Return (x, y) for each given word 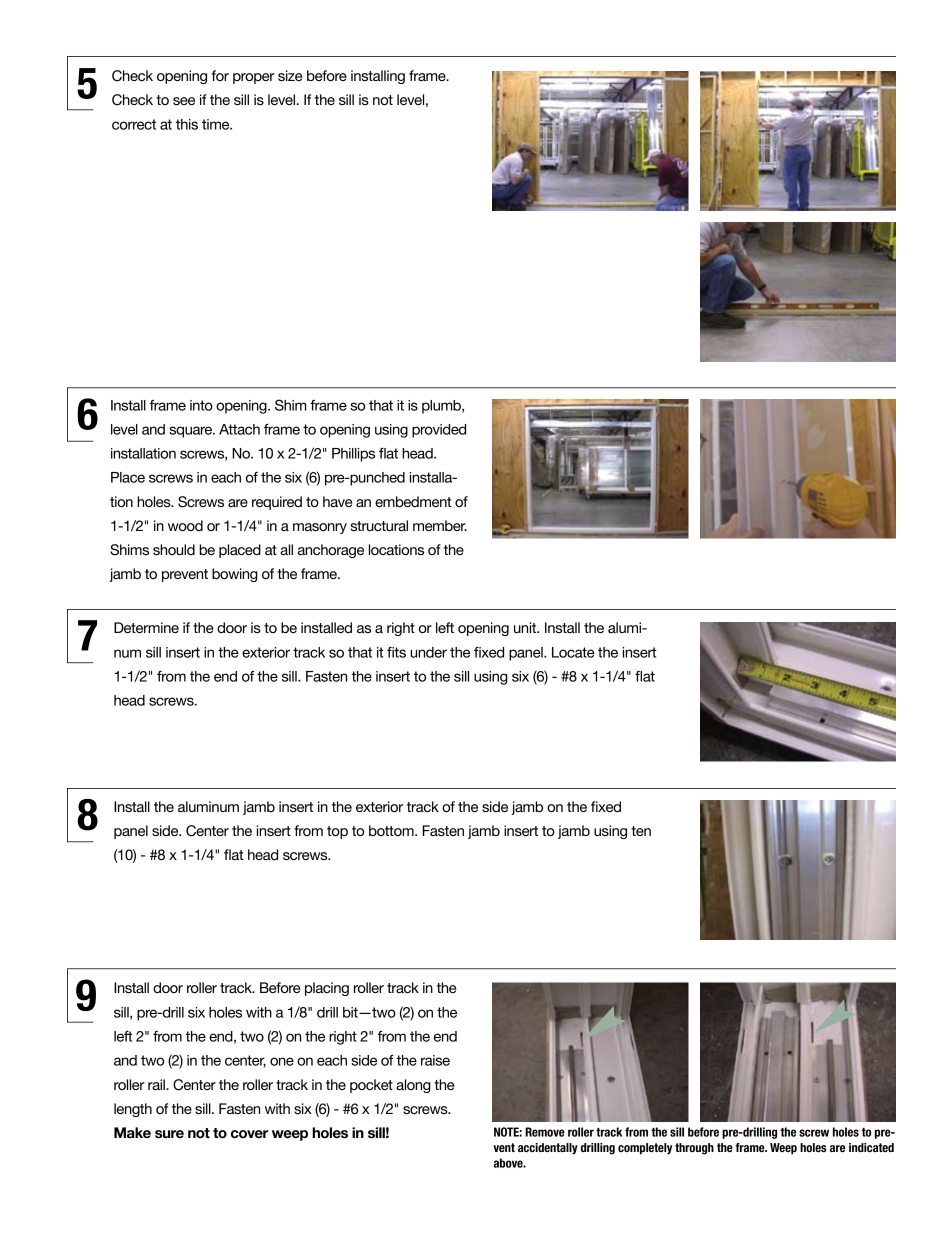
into (201, 405)
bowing (235, 575)
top (337, 832)
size (290, 75)
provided (439, 431)
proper (254, 78)
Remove (545, 1132)
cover (250, 1134)
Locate (573, 652)
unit (526, 627)
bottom (392, 830)
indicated (871, 1147)
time (217, 124)
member (440, 525)
